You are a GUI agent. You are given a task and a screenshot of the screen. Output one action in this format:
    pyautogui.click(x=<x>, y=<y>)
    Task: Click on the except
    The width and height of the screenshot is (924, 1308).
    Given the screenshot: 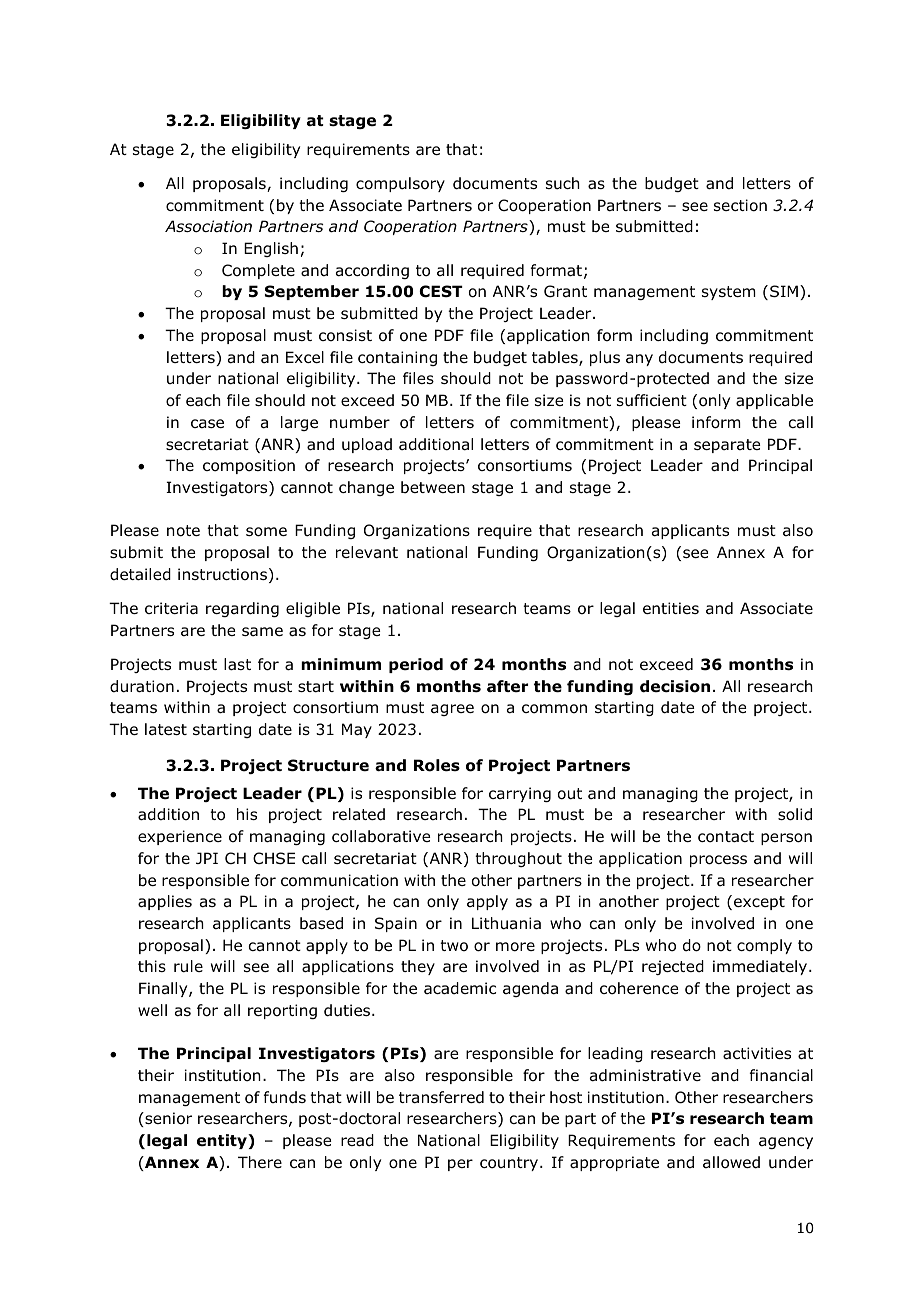 What is the action you would take?
    pyautogui.click(x=759, y=903)
